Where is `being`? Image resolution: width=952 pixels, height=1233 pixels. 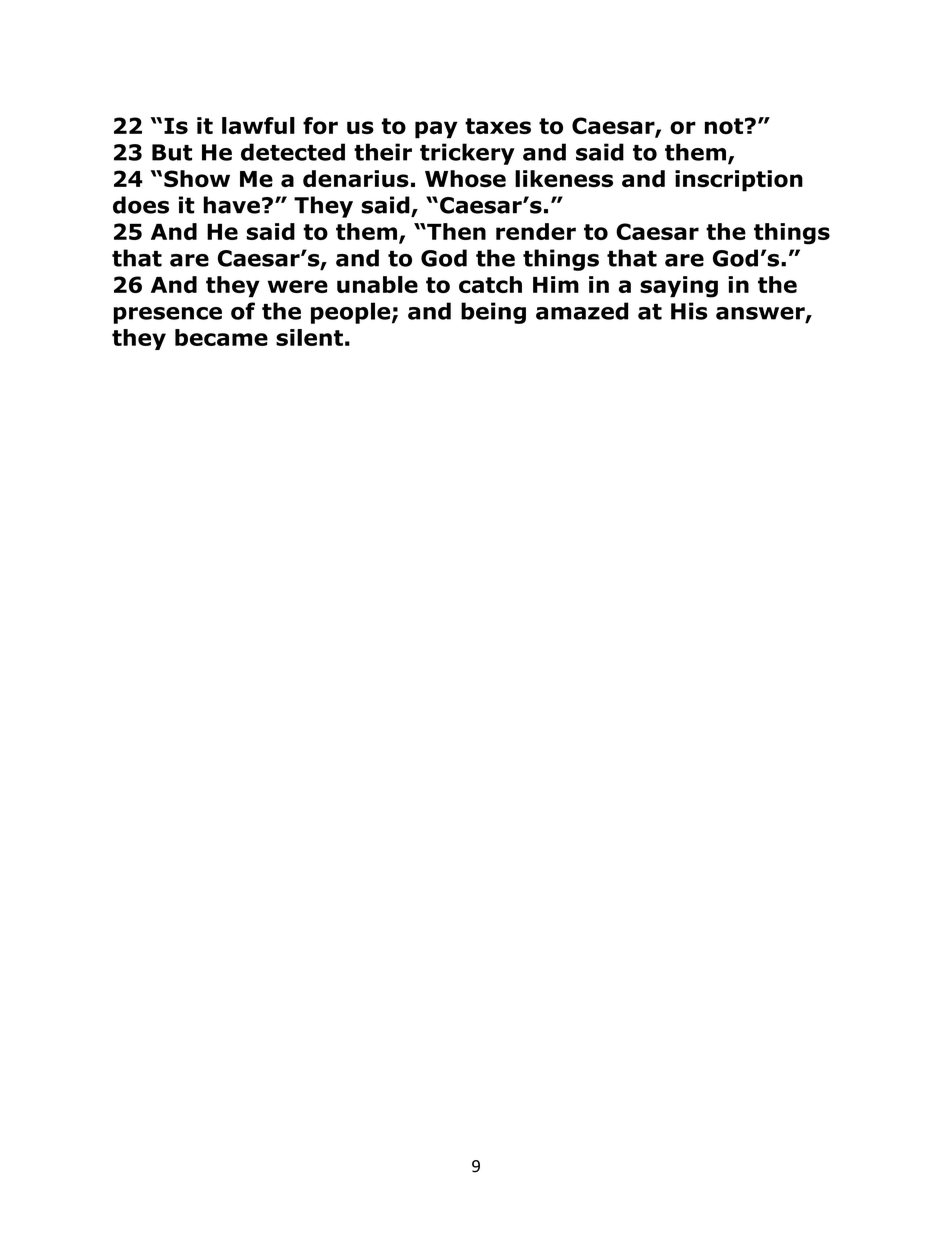
being is located at coordinates (493, 313).
